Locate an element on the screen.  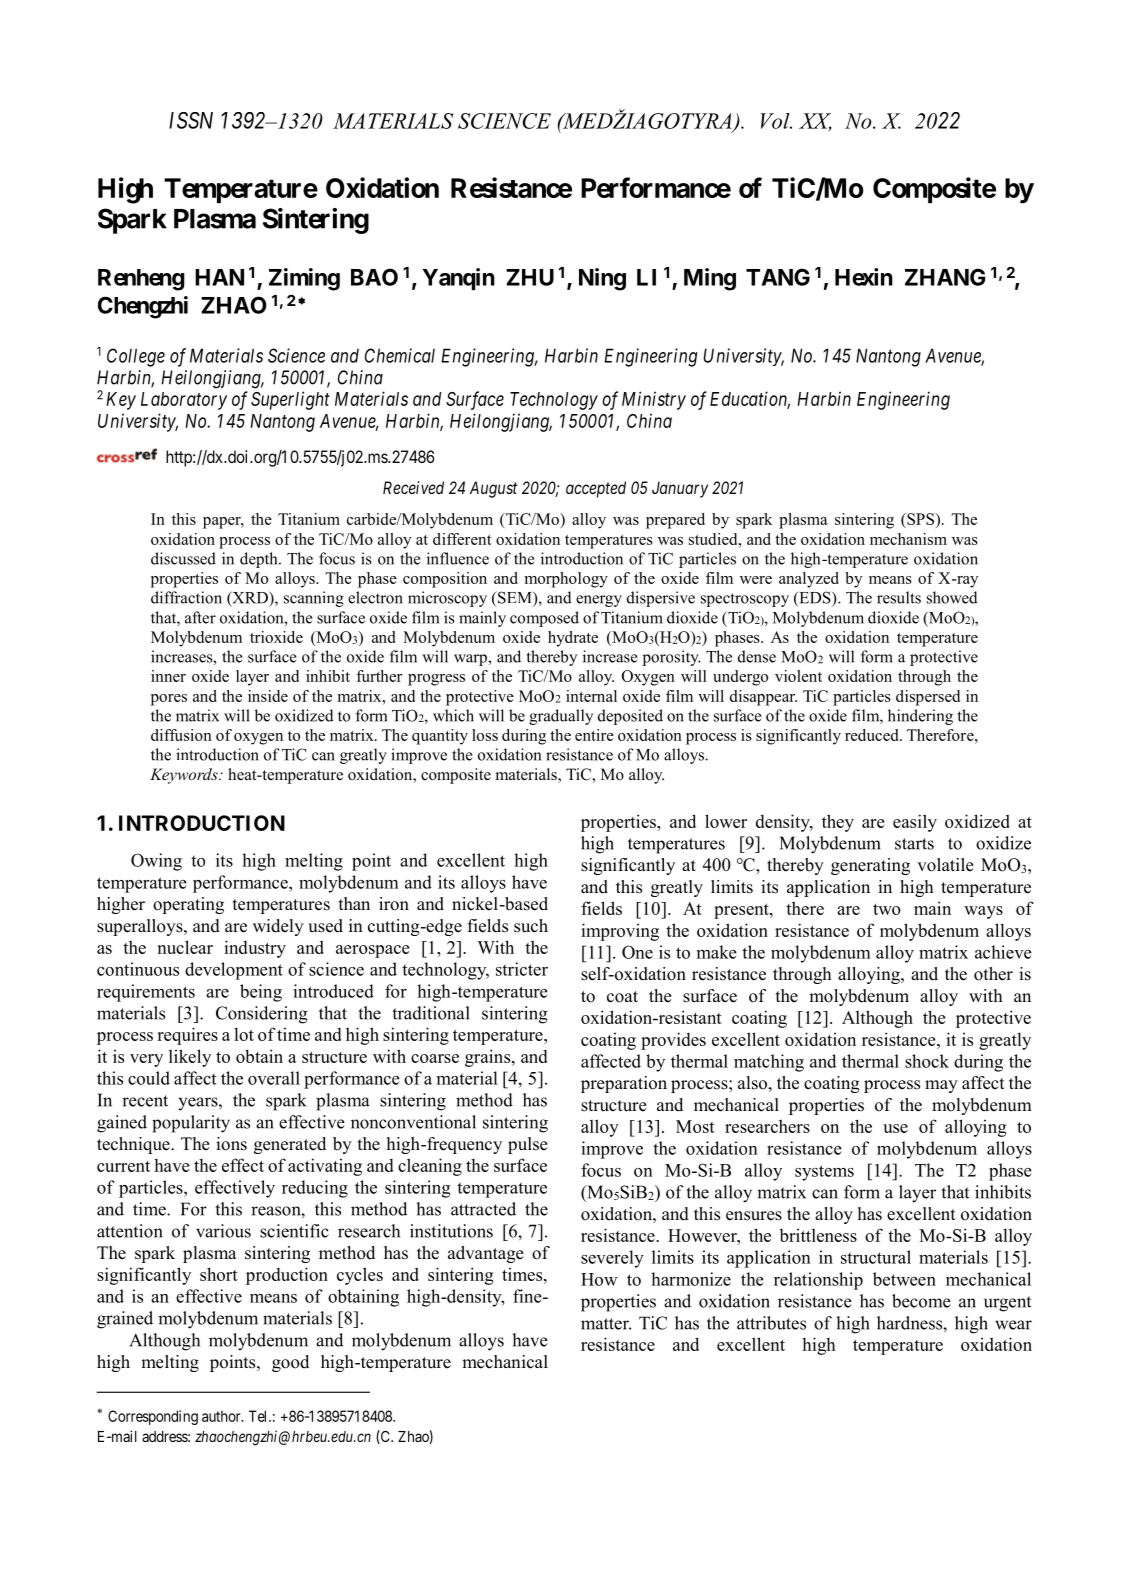
stricter is located at coordinates (522, 969).
